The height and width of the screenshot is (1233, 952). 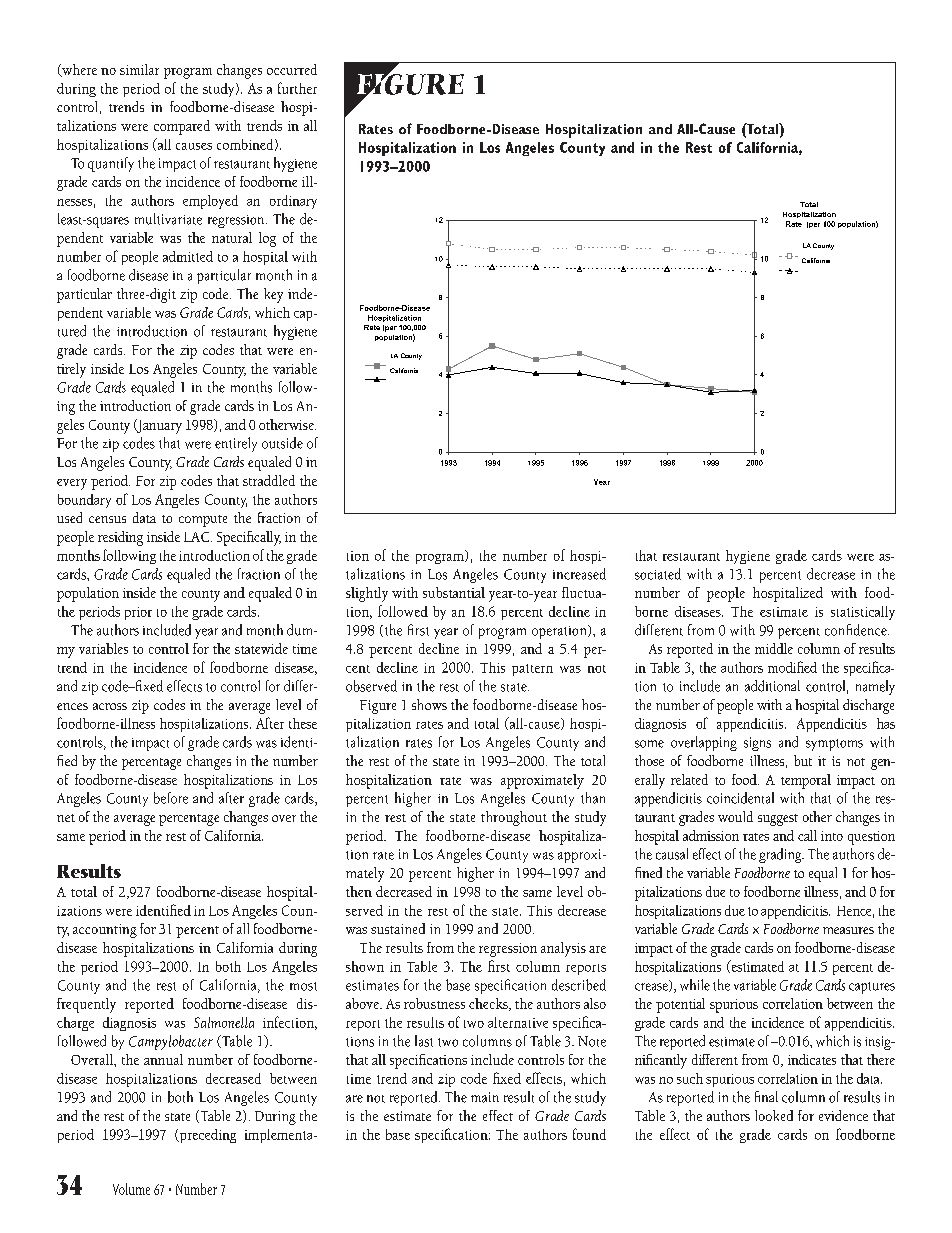 What do you see at coordinates (182, 127) in the screenshot?
I see `compared` at bounding box center [182, 127].
